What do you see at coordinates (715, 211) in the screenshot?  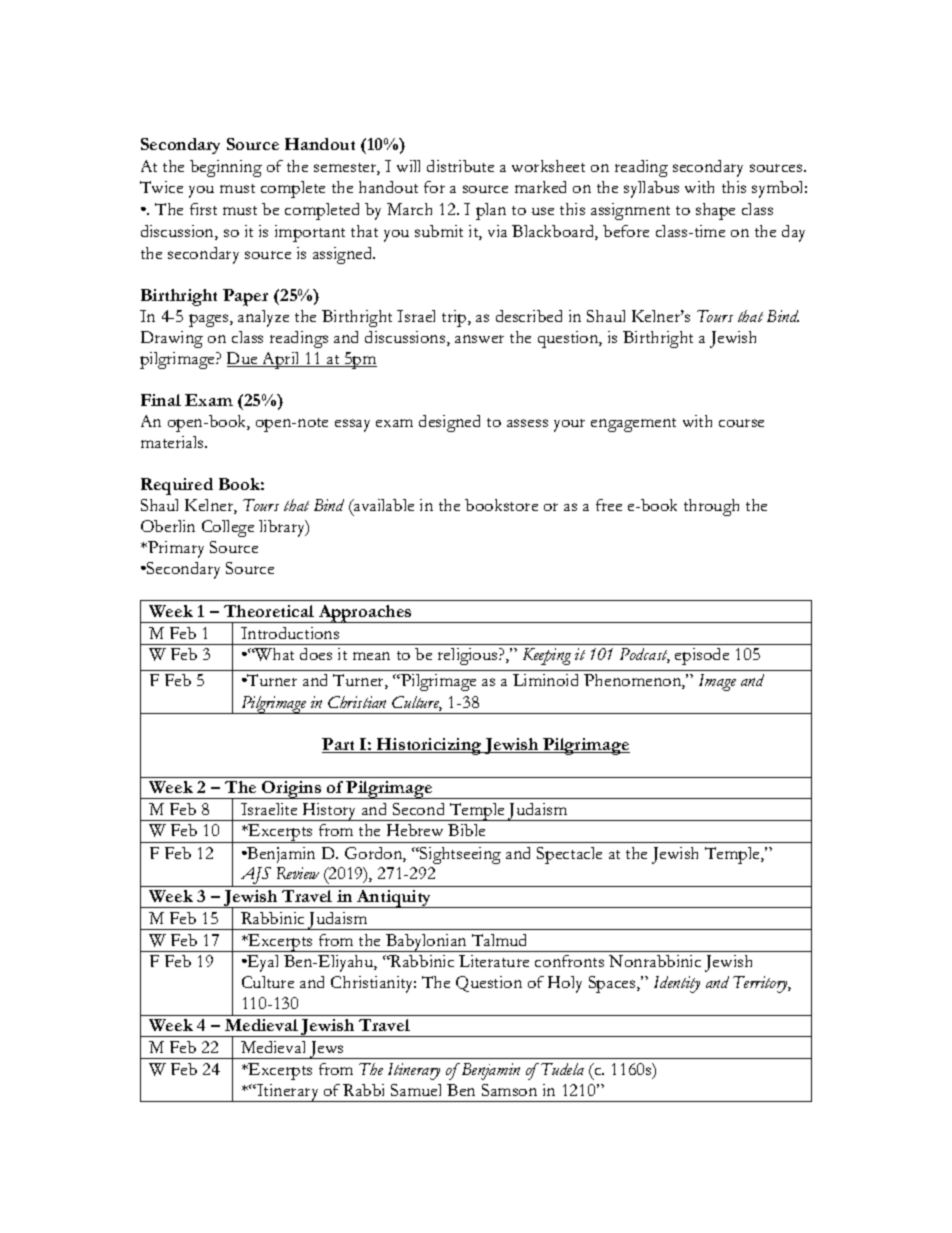 I see `shape` at bounding box center [715, 211].
